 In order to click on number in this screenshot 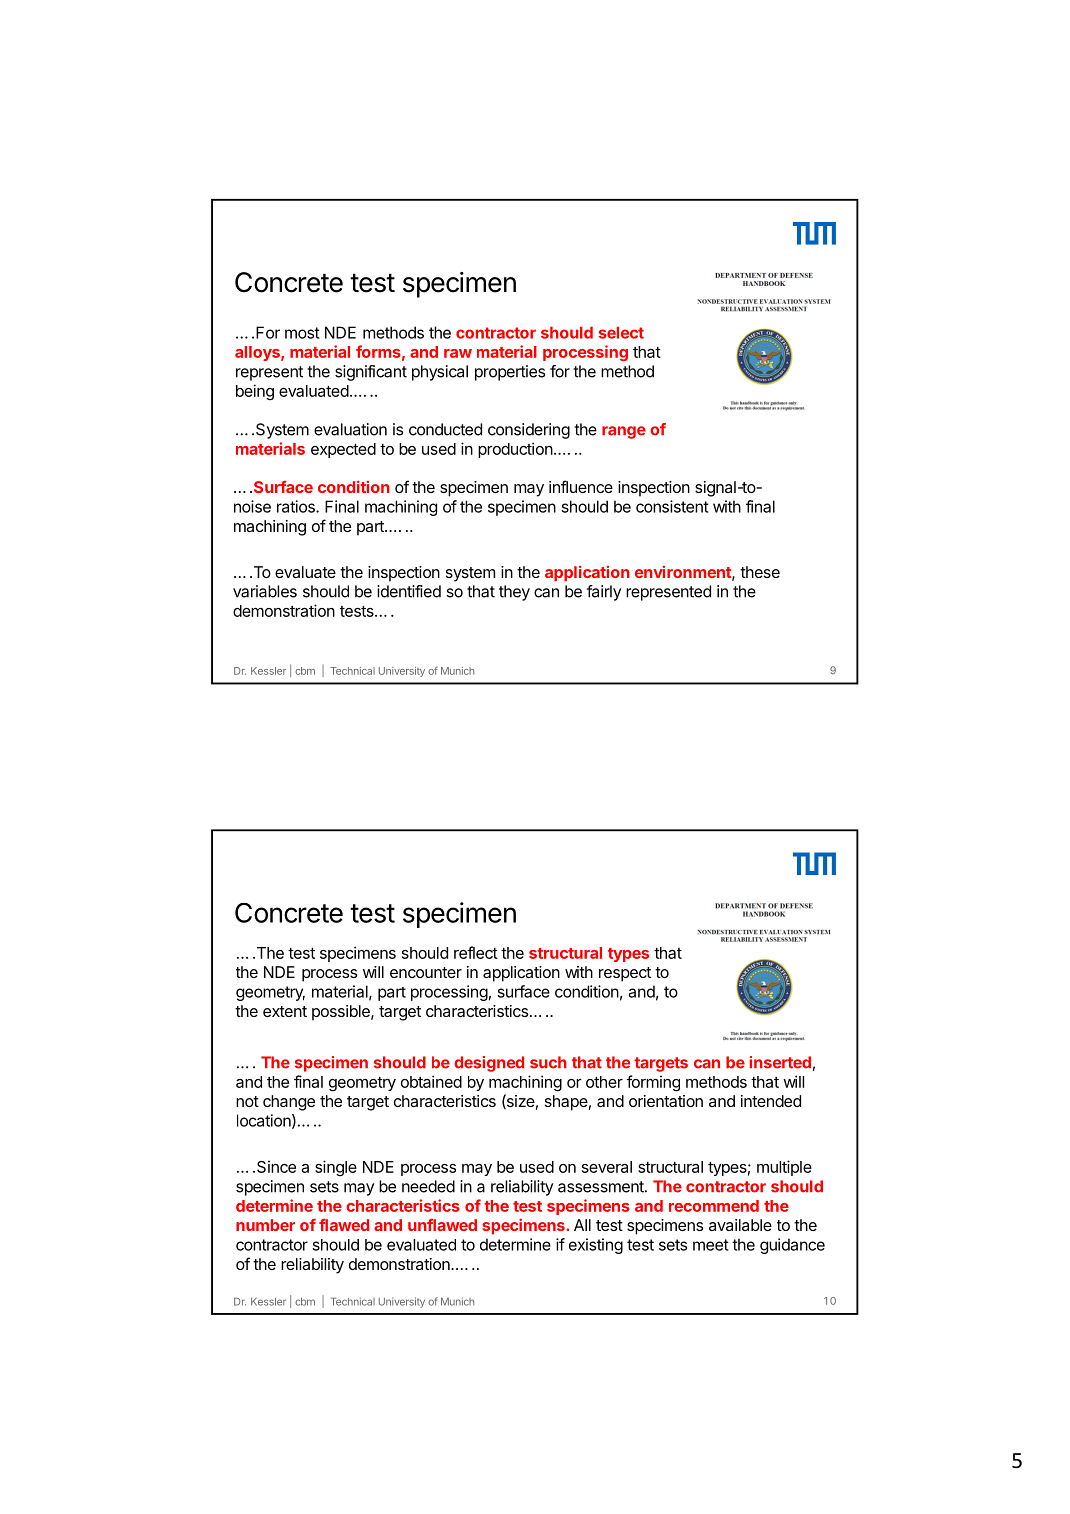, I will do `click(265, 1225)`.
